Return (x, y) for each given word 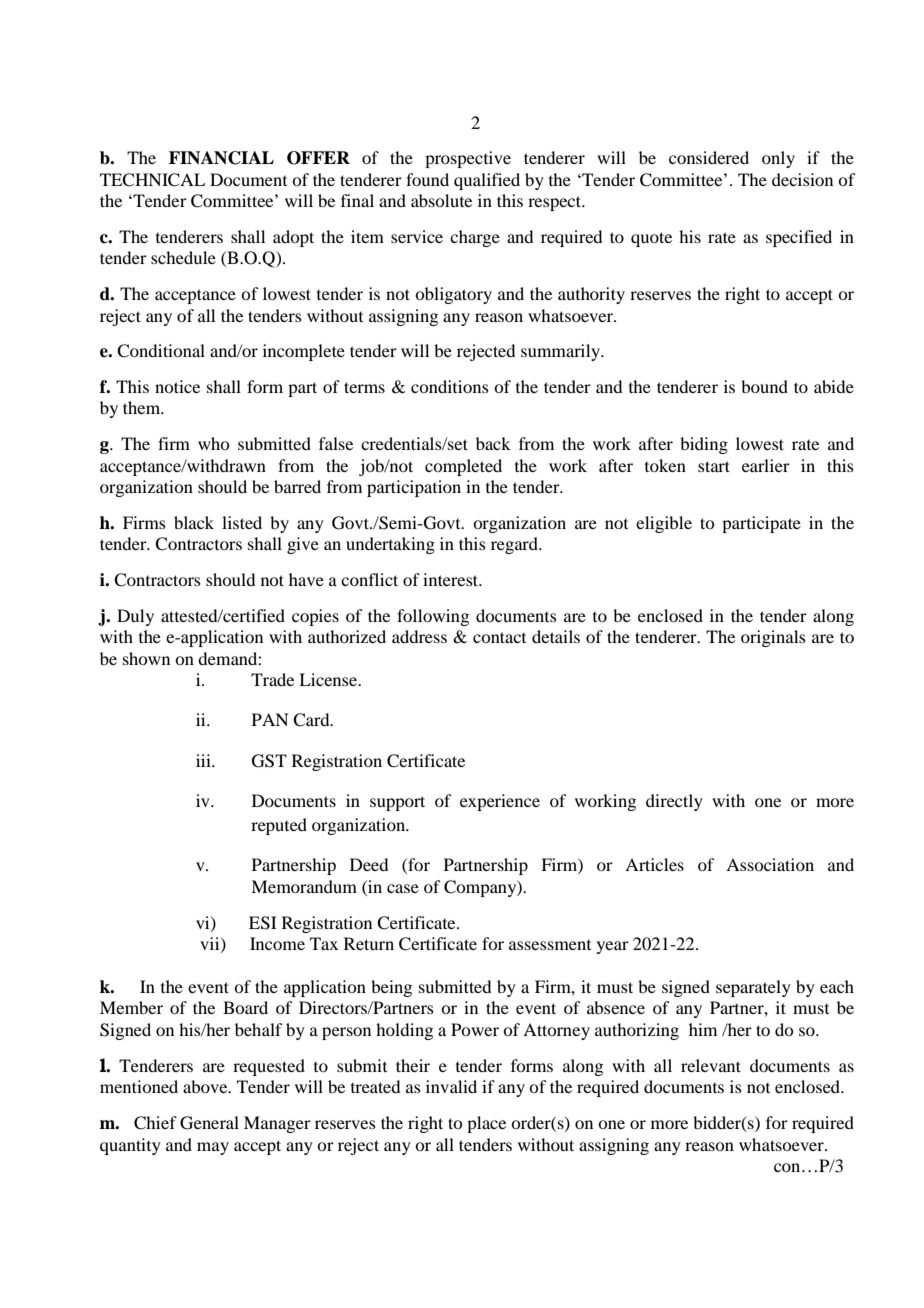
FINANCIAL (221, 158)
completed (463, 467)
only (778, 159)
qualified (487, 181)
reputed (279, 826)
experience (500, 802)
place (486, 1124)
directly (674, 802)
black (194, 522)
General (209, 1123)
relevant (711, 1065)
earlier (766, 465)
